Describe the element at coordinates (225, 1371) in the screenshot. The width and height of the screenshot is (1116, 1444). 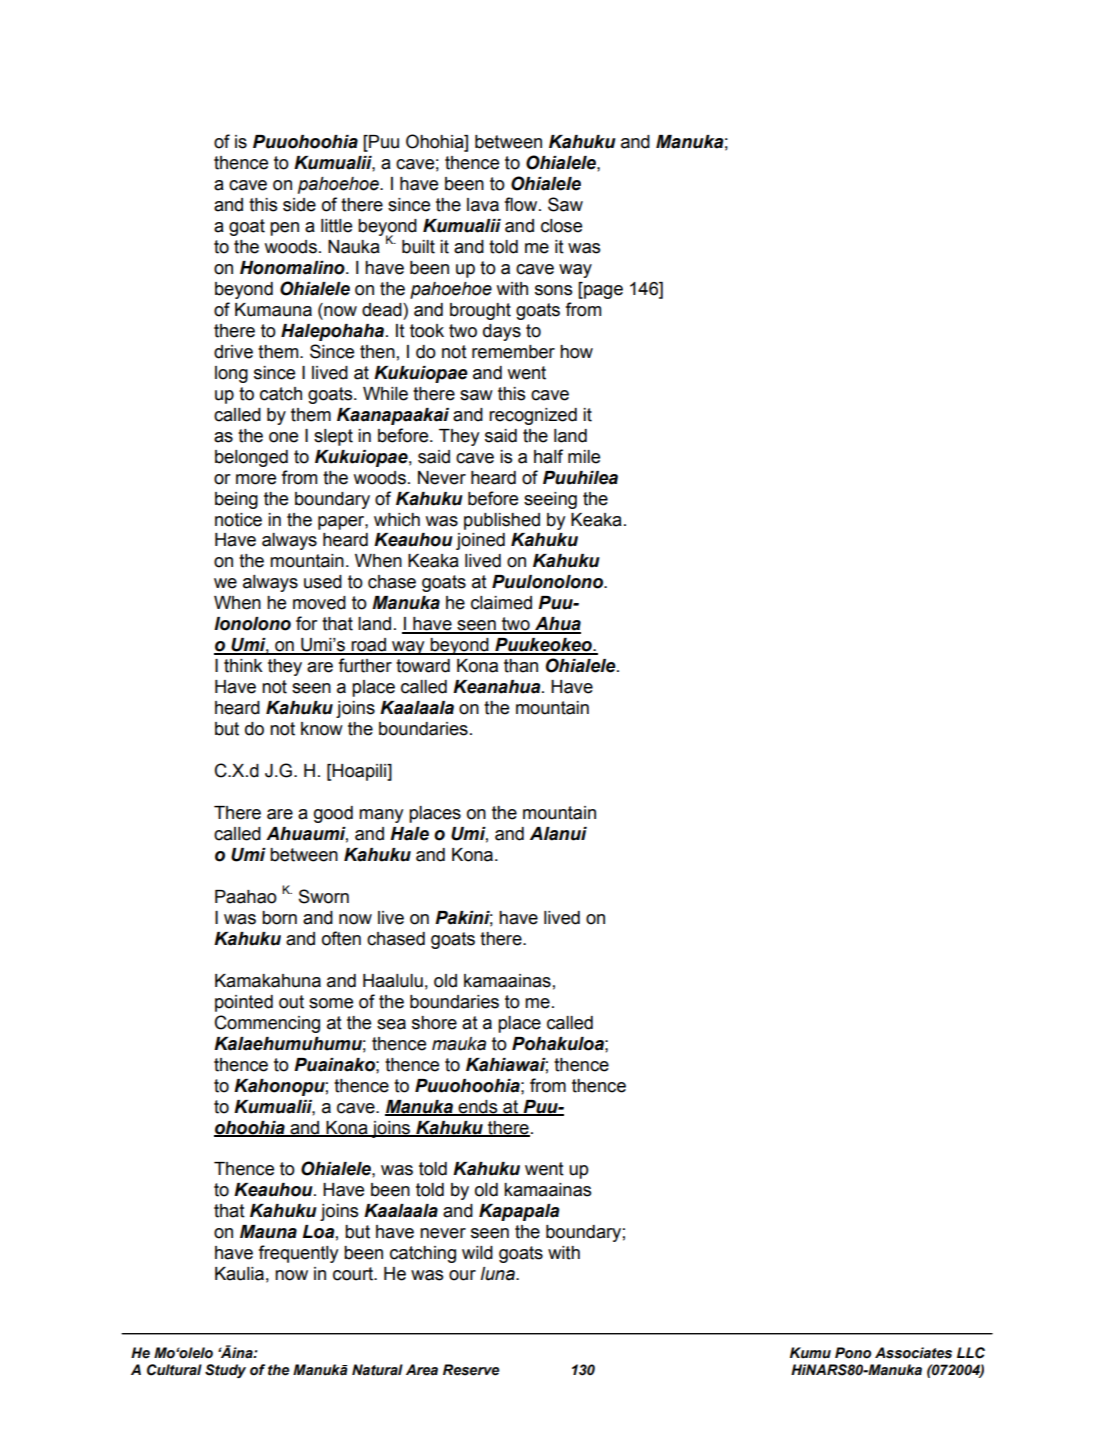
I see `Study` at that location.
